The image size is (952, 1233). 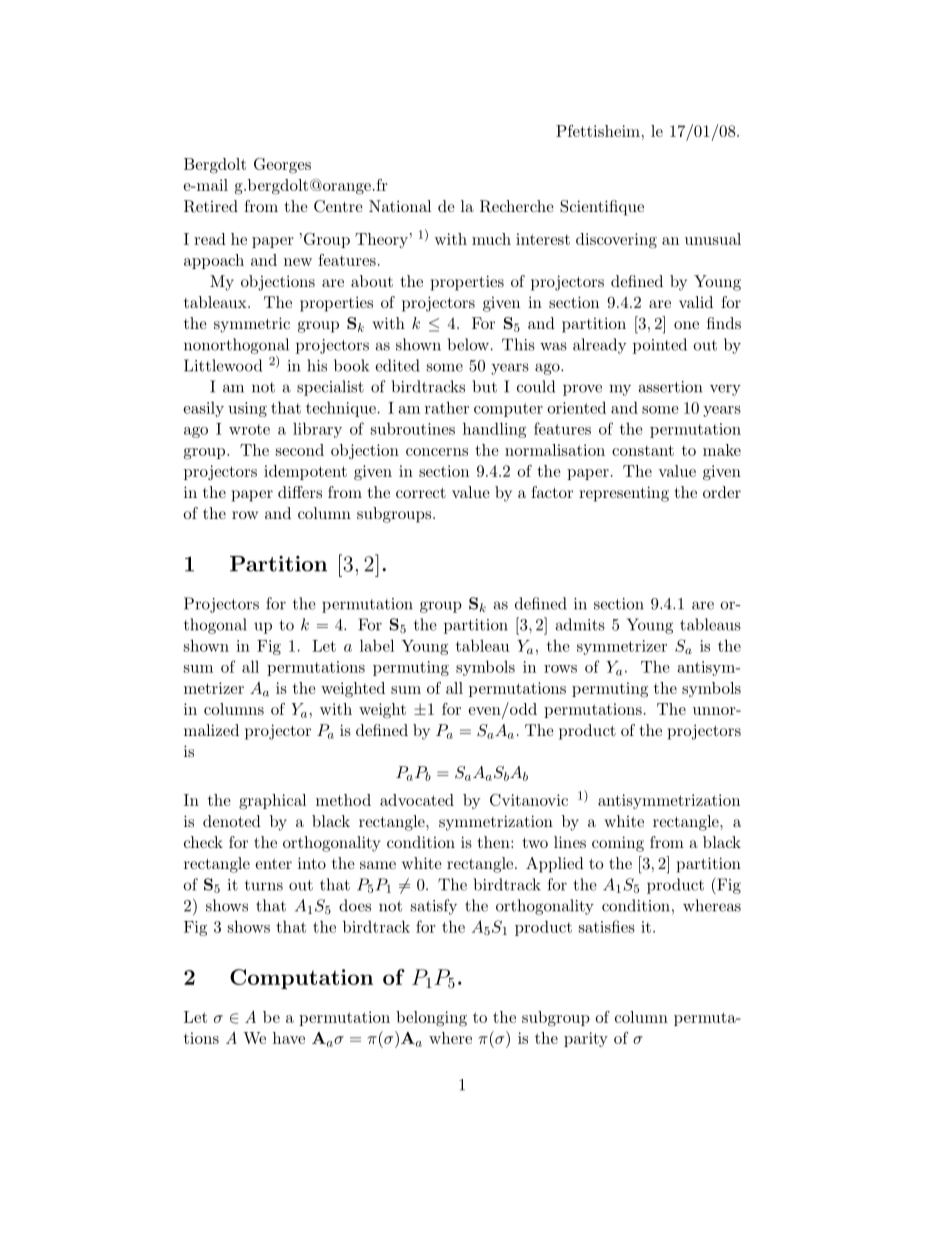 I want to click on Georges, so click(x=282, y=166).
